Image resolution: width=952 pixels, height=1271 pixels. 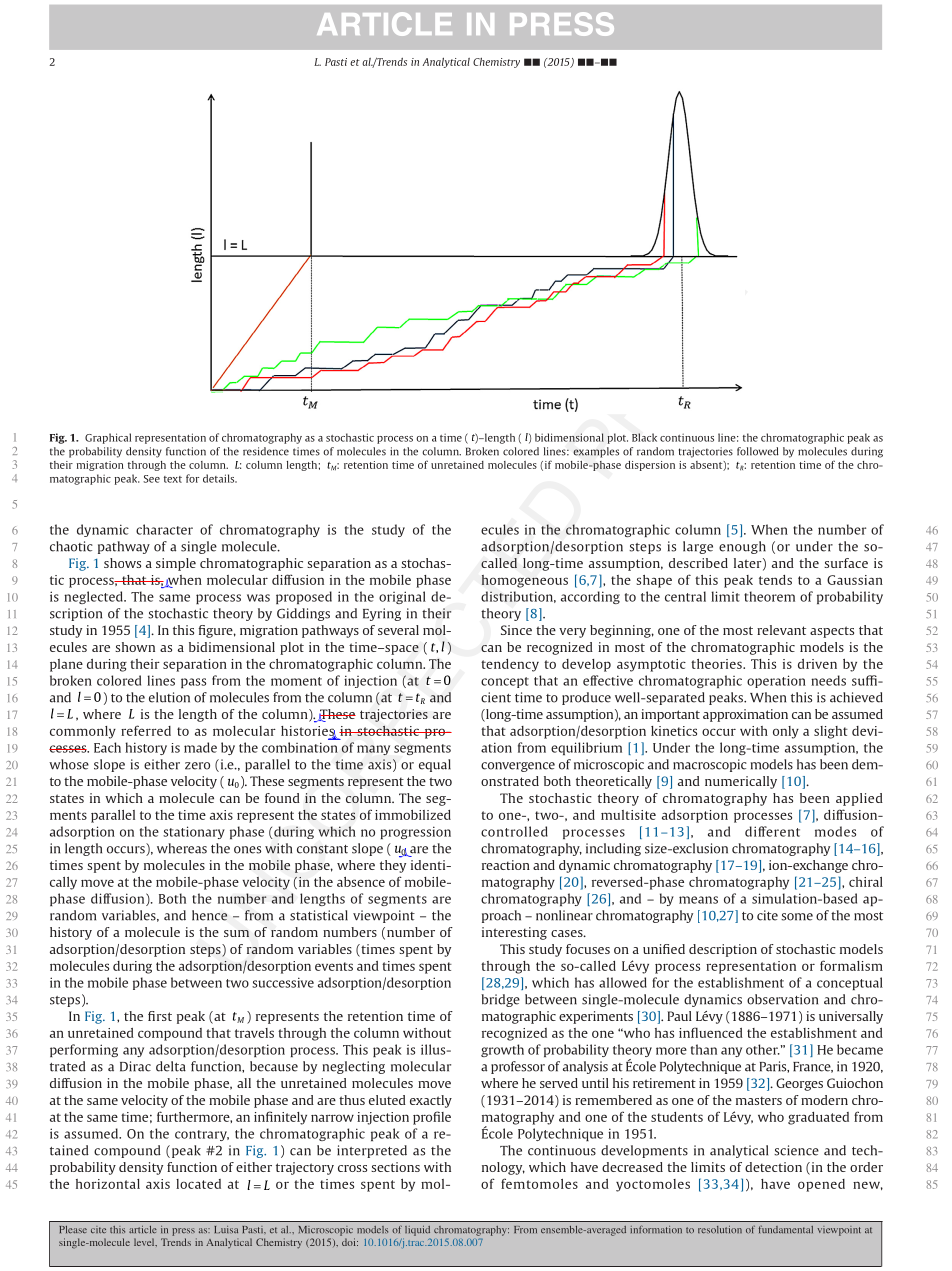 What do you see at coordinates (209, 915) in the screenshot?
I see `hence` at bounding box center [209, 915].
